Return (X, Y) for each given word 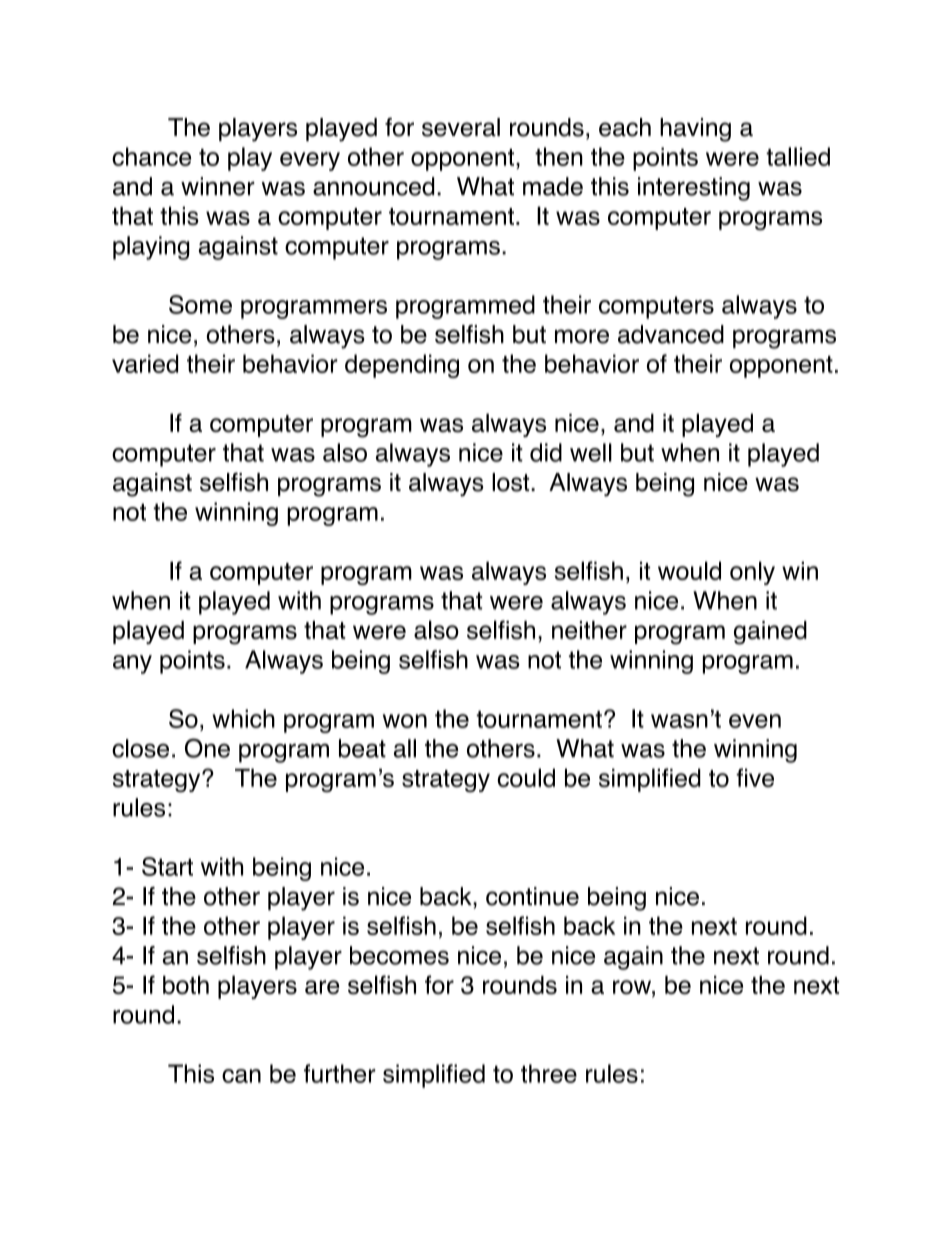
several (461, 127)
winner (218, 186)
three (549, 1073)
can (241, 1076)
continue (532, 896)
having (695, 130)
